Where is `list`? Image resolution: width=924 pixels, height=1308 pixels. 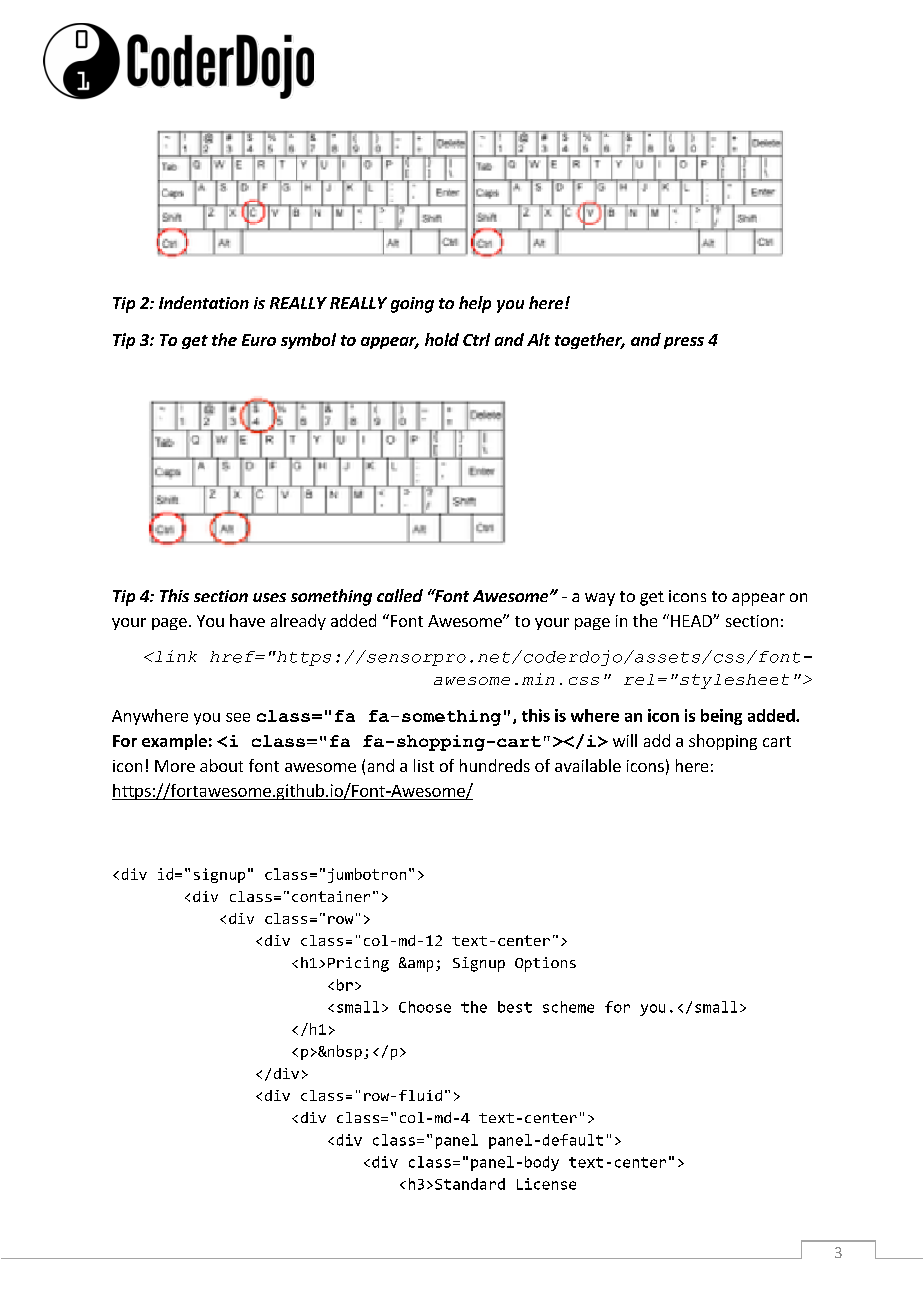 list is located at coordinates (424, 765).
